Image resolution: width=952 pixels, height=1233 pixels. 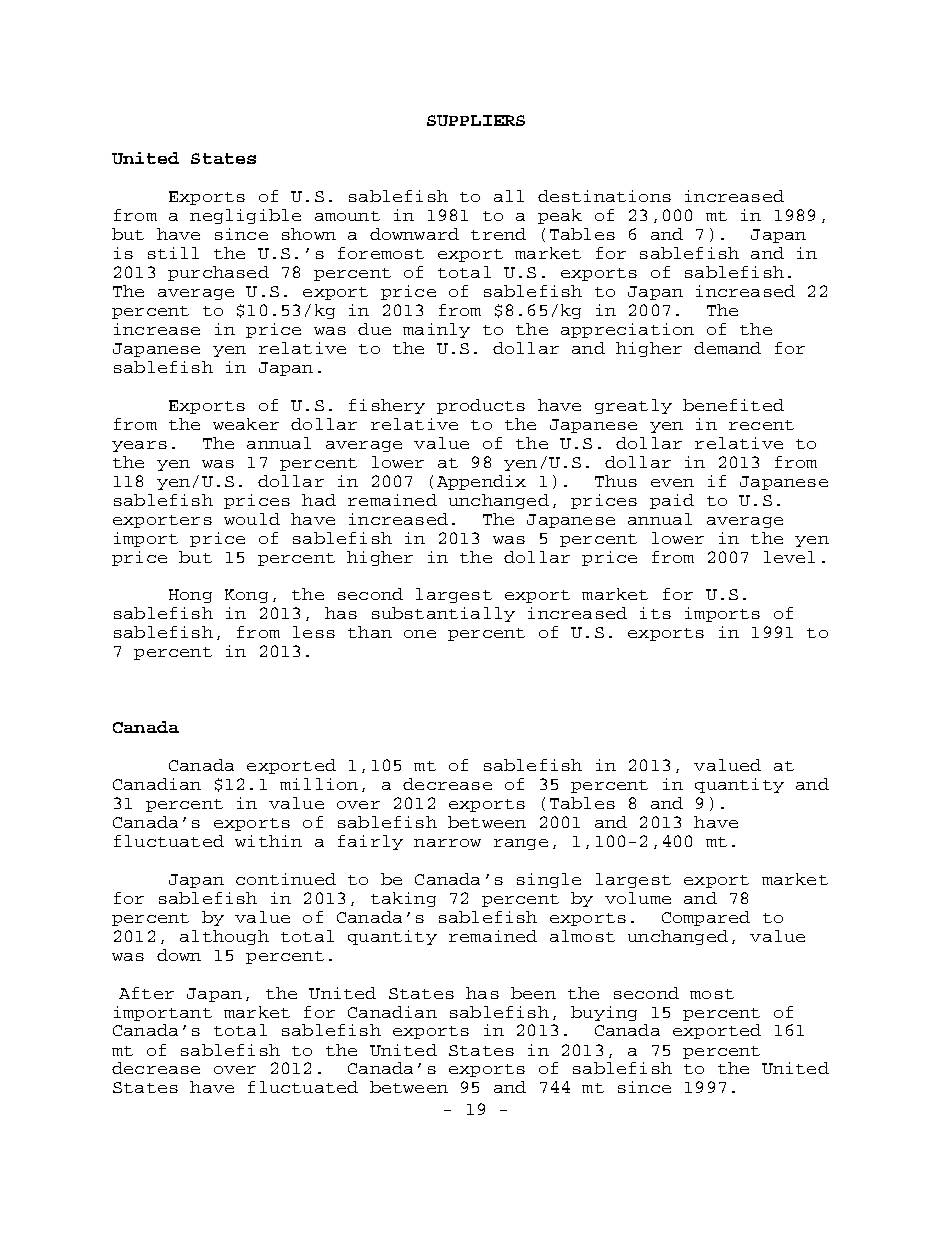 I want to click on destinations, so click(x=604, y=196).
